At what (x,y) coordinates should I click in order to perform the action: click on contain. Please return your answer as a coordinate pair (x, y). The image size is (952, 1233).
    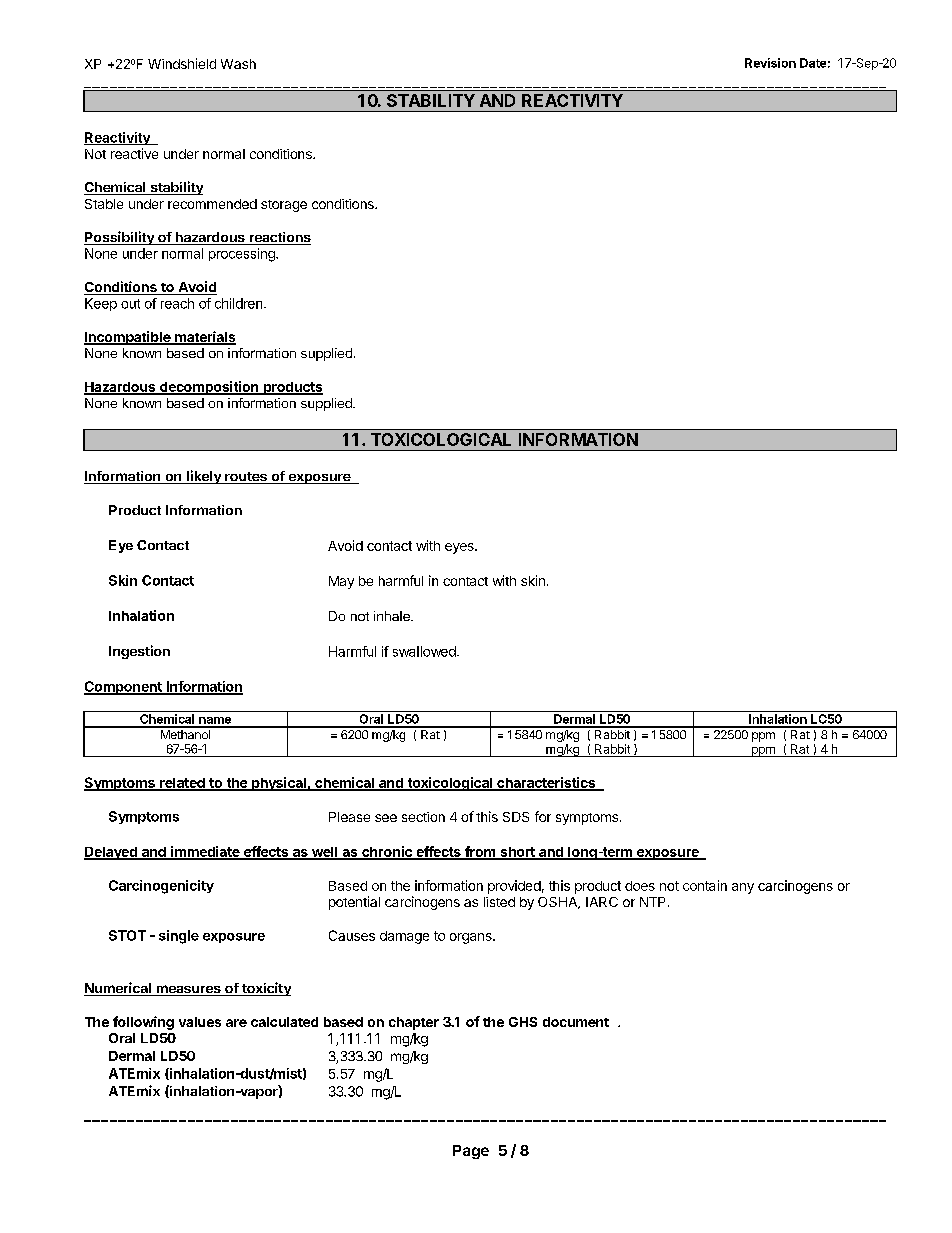
    Looking at the image, I should click on (705, 885).
